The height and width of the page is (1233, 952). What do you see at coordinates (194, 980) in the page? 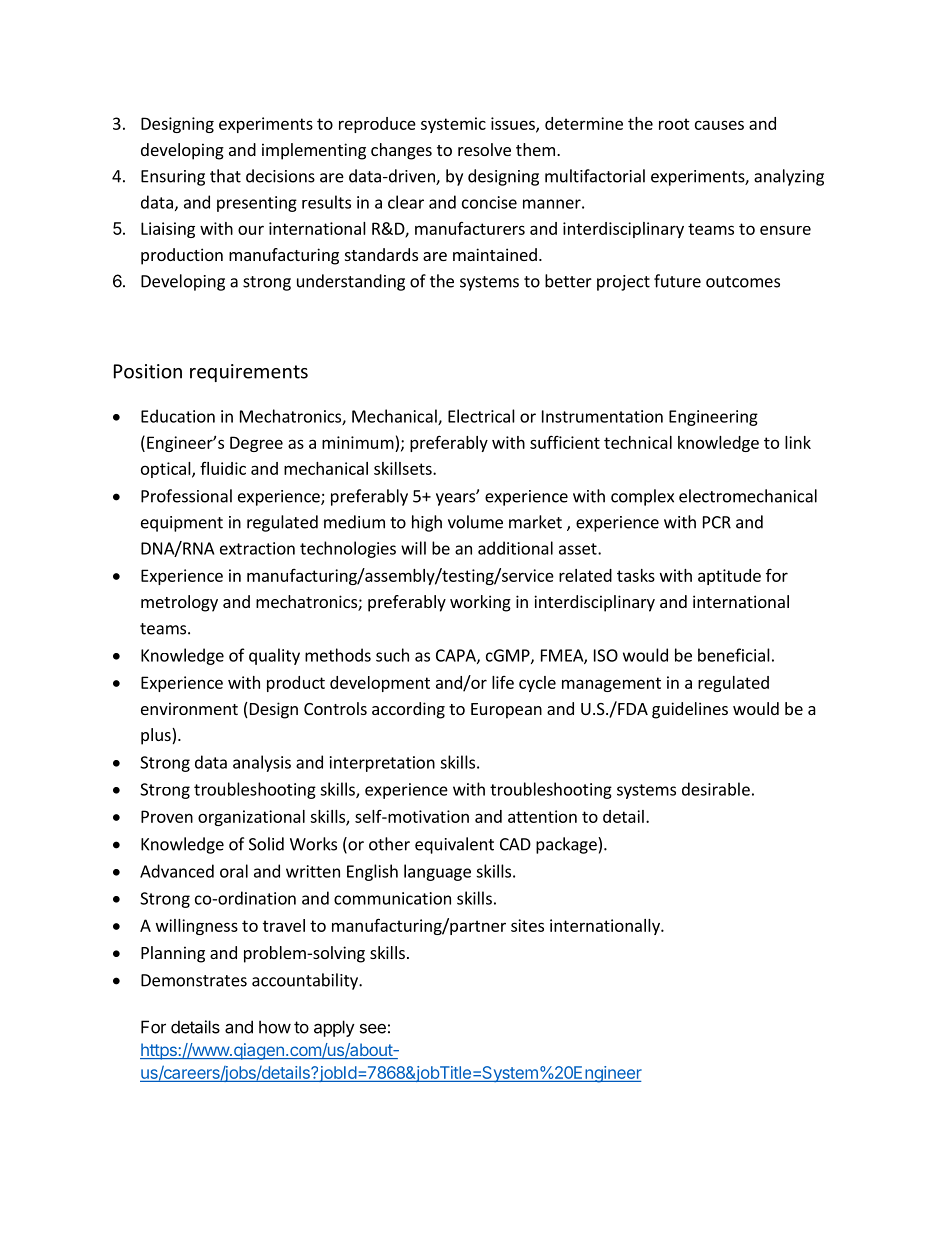
I see `Demonstrates` at bounding box center [194, 980].
